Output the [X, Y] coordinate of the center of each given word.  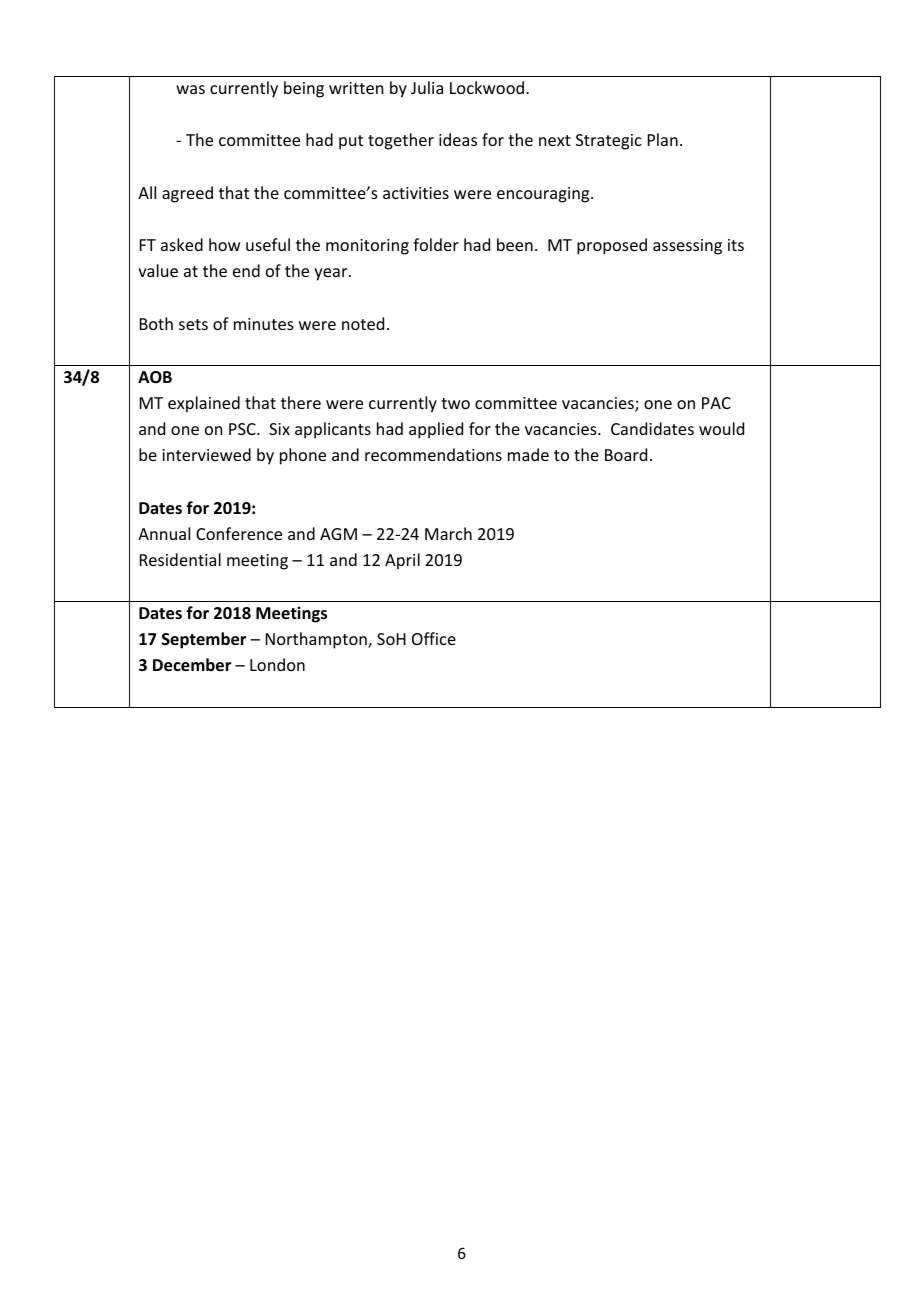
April [402, 561]
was [190, 89]
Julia [427, 87]
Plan [663, 139]
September [204, 640]
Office [434, 638]
